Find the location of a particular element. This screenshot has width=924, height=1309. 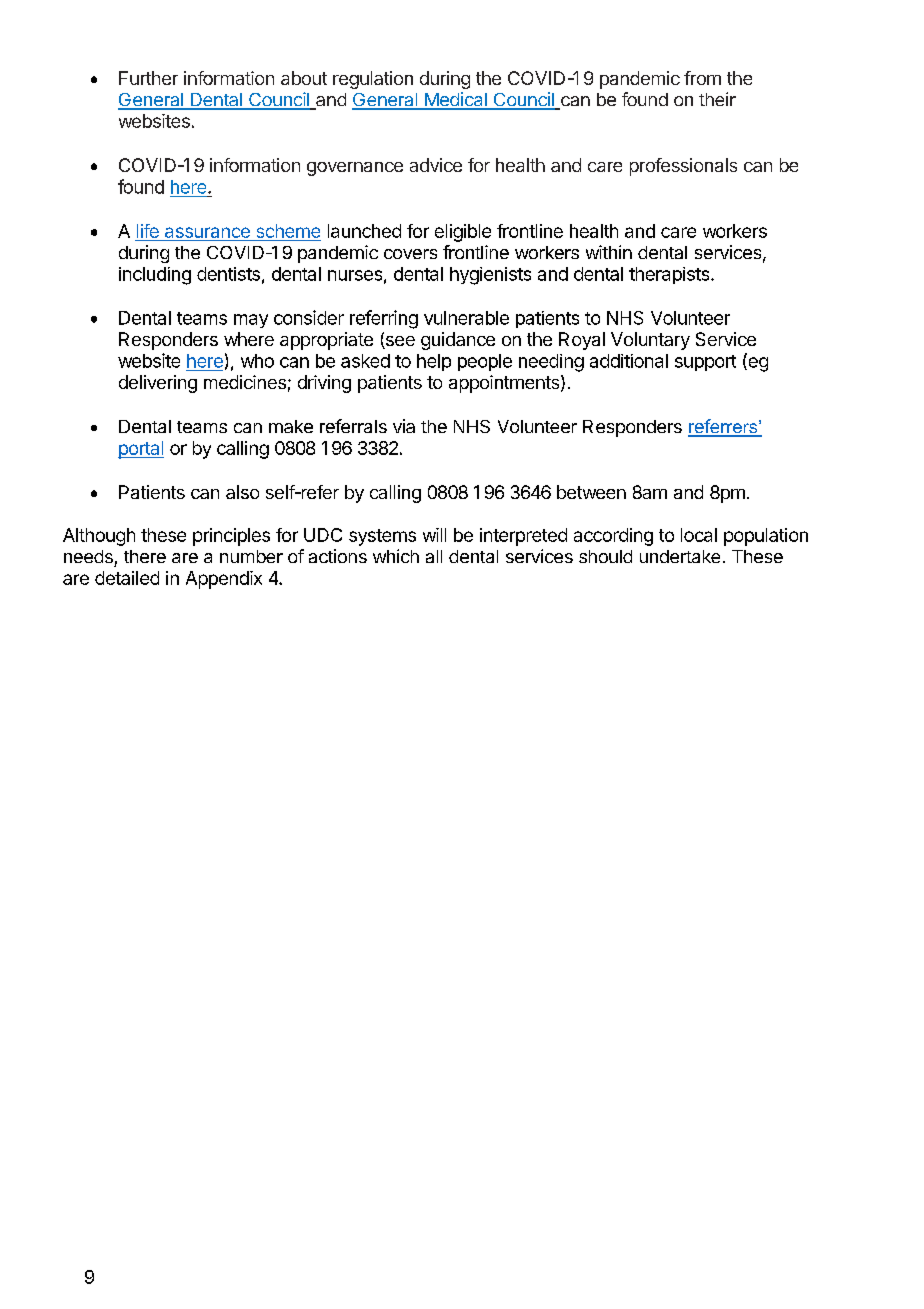

via is located at coordinates (404, 426).
